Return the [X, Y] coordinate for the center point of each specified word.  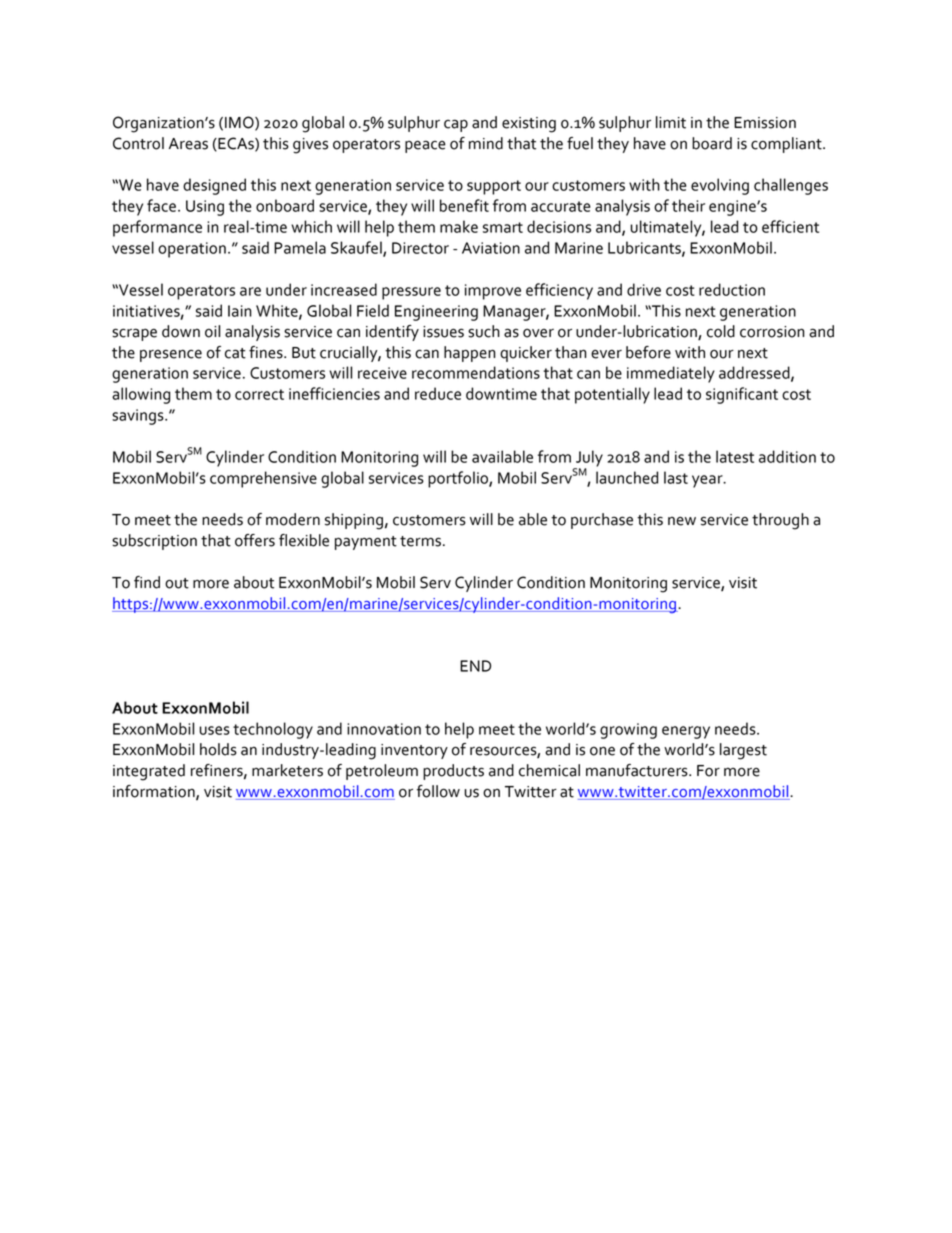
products [453, 772]
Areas [188, 144]
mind [486, 143]
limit [671, 122]
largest [743, 751]
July [588, 459]
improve [493, 292]
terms [420, 541]
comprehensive [263, 479]
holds [218, 749]
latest [735, 456]
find [147, 582]
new [682, 521]
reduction [732, 289]
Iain [240, 311]
